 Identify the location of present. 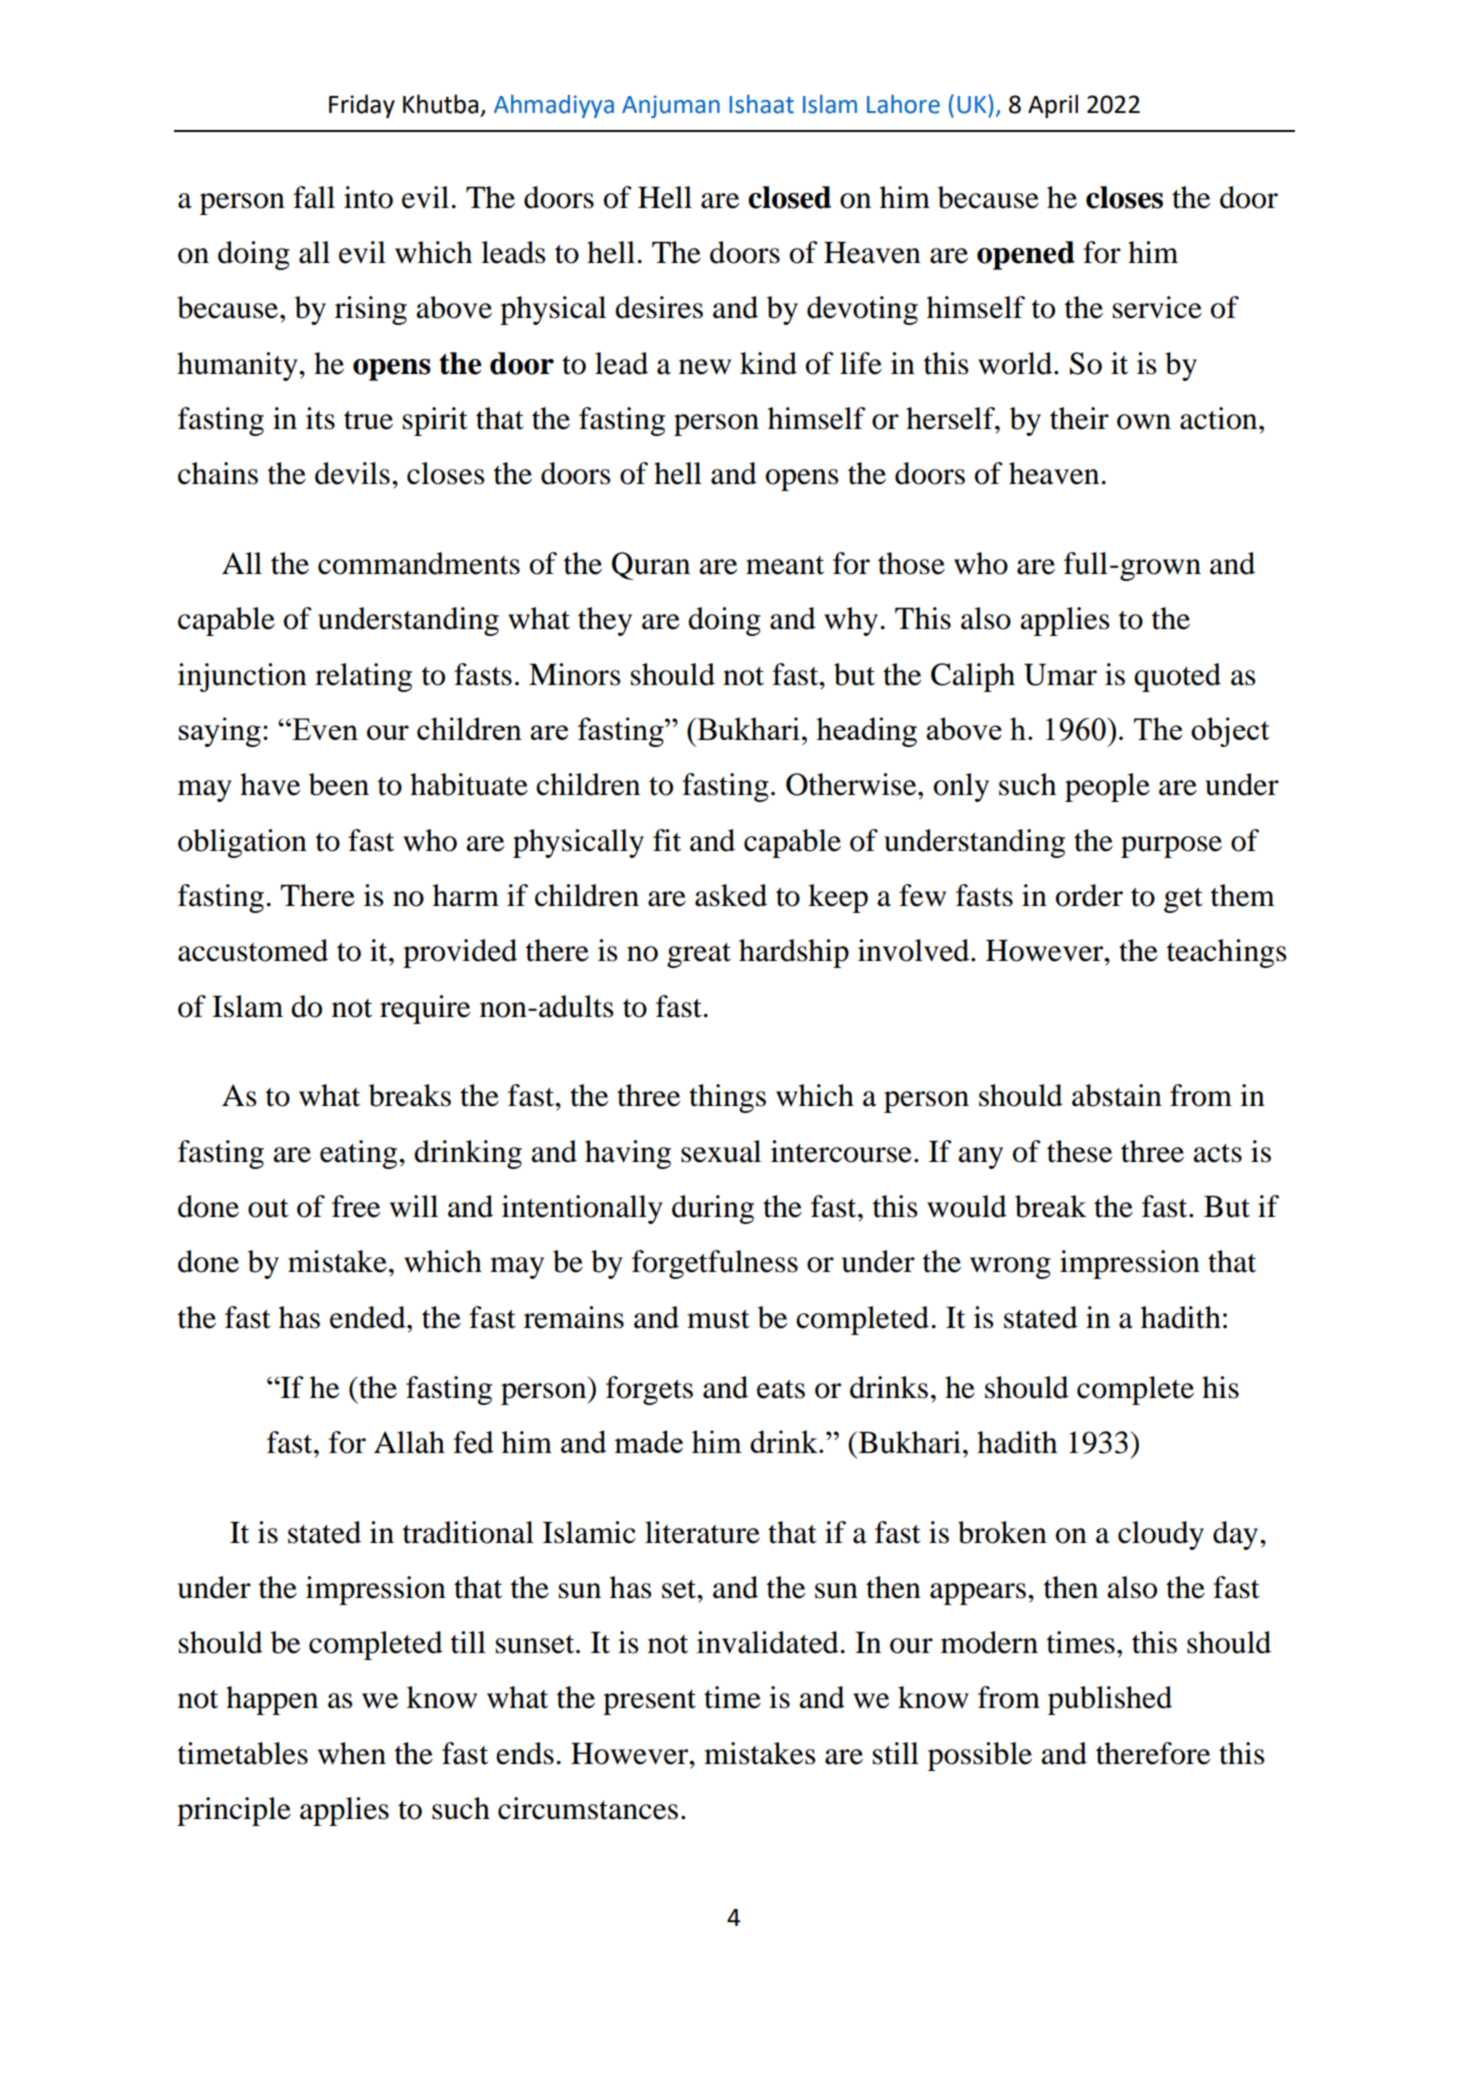
(649, 1702).
